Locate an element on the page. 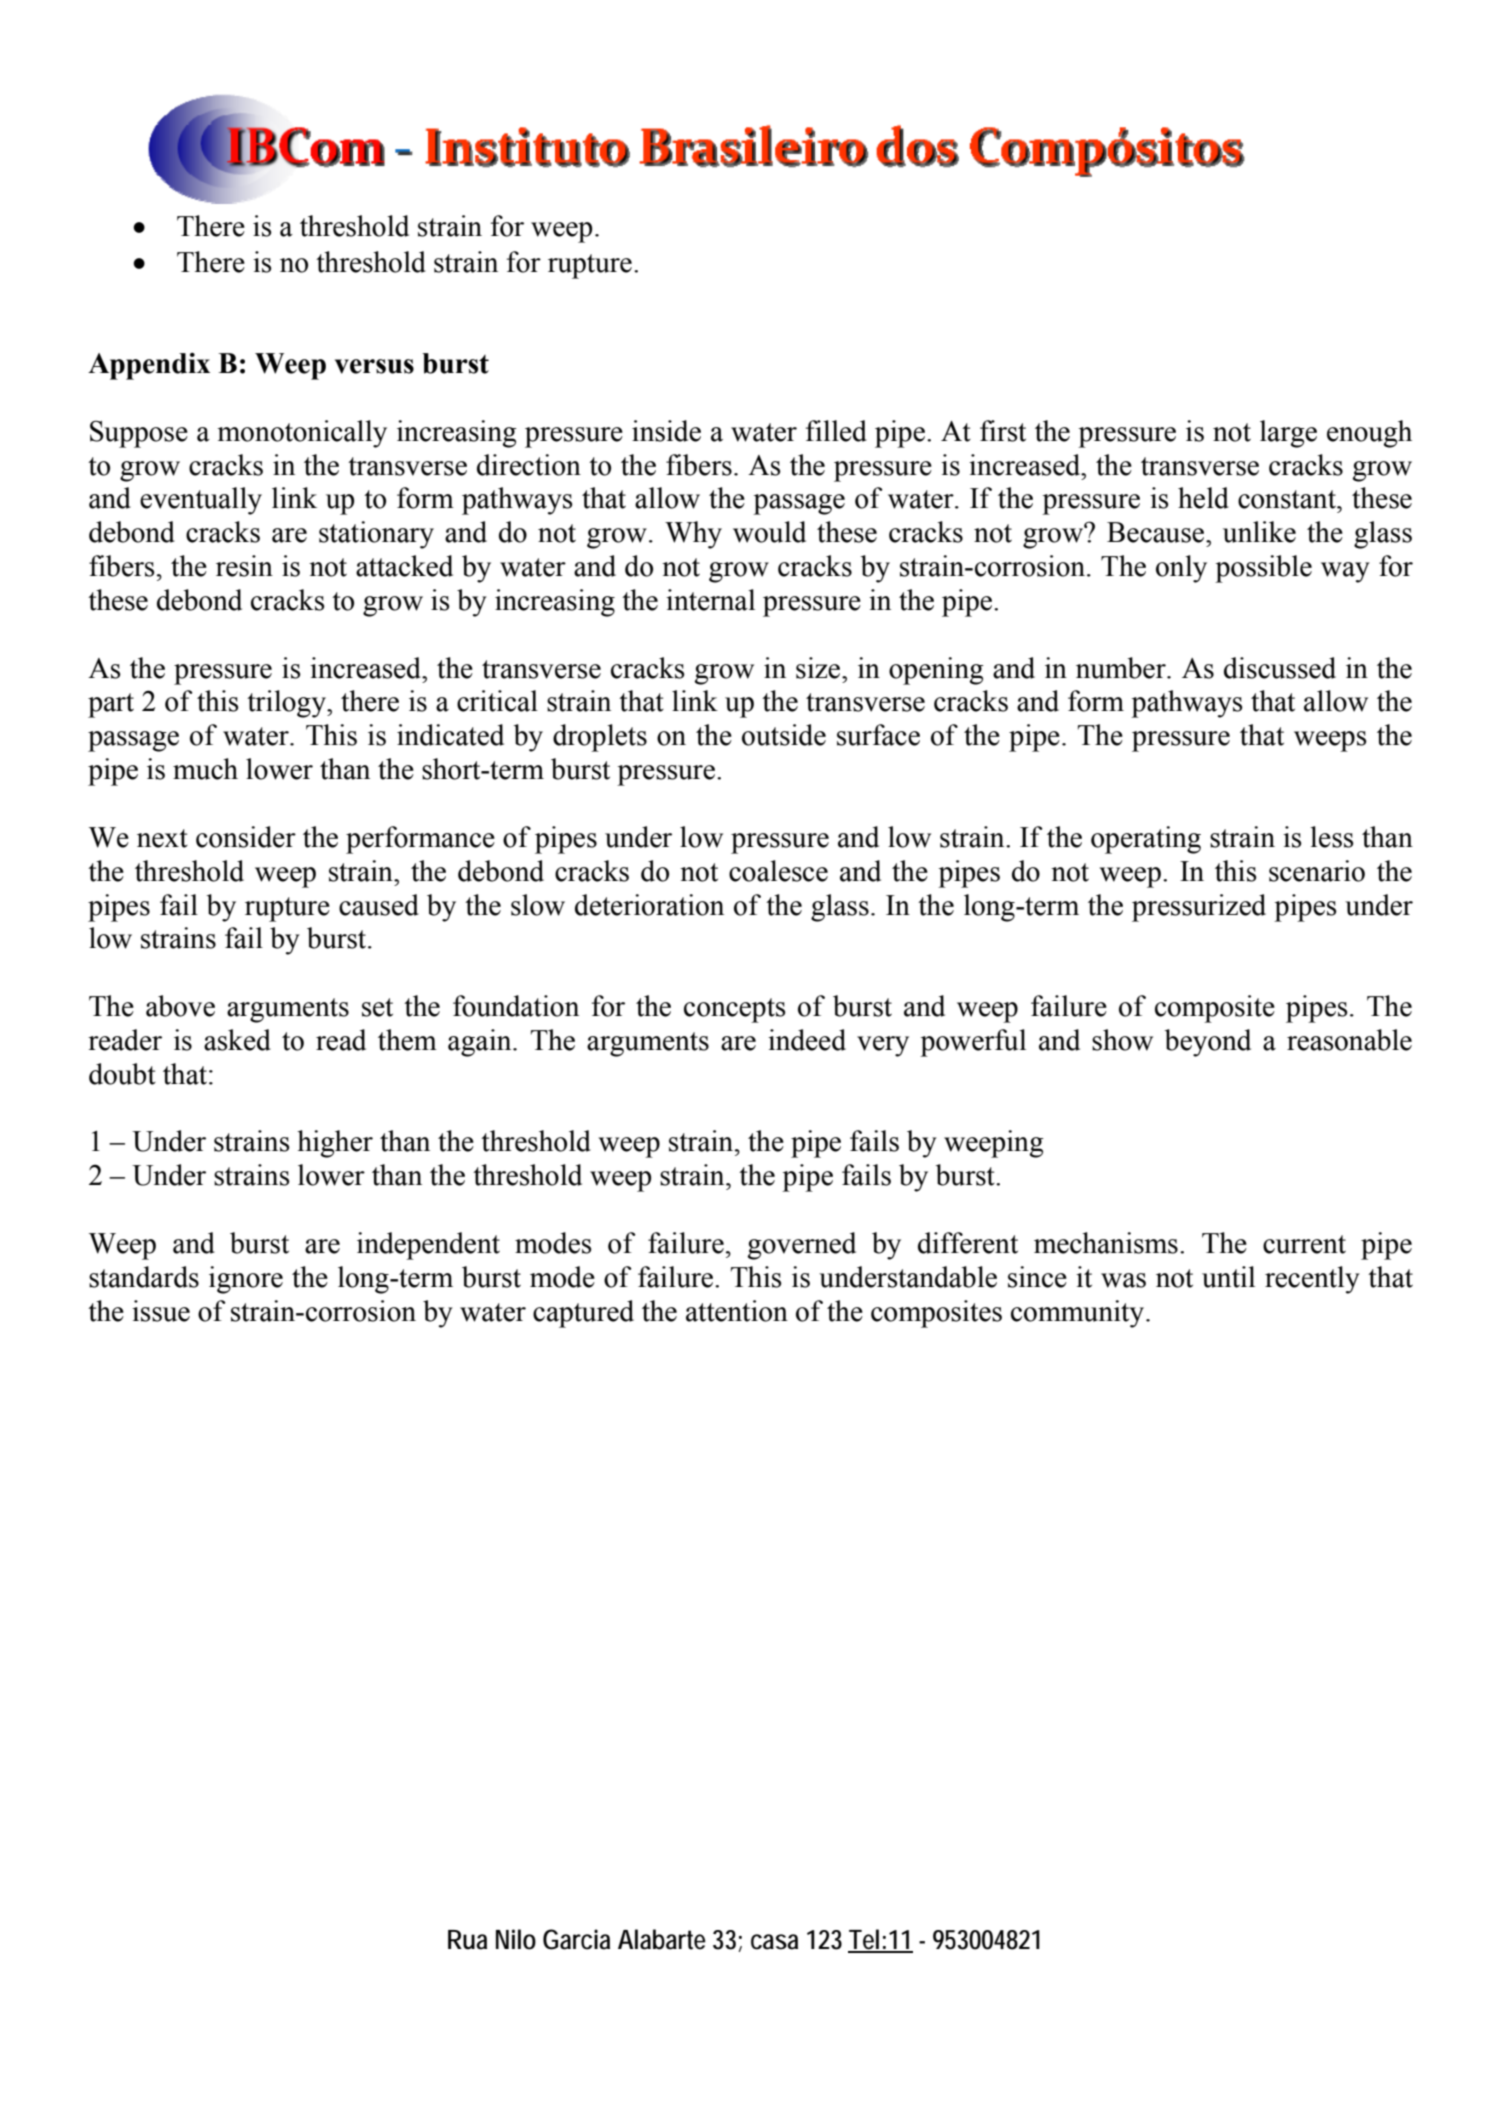 Image resolution: width=1501 pixels, height=2123 pixels. current is located at coordinates (1304, 1244).
